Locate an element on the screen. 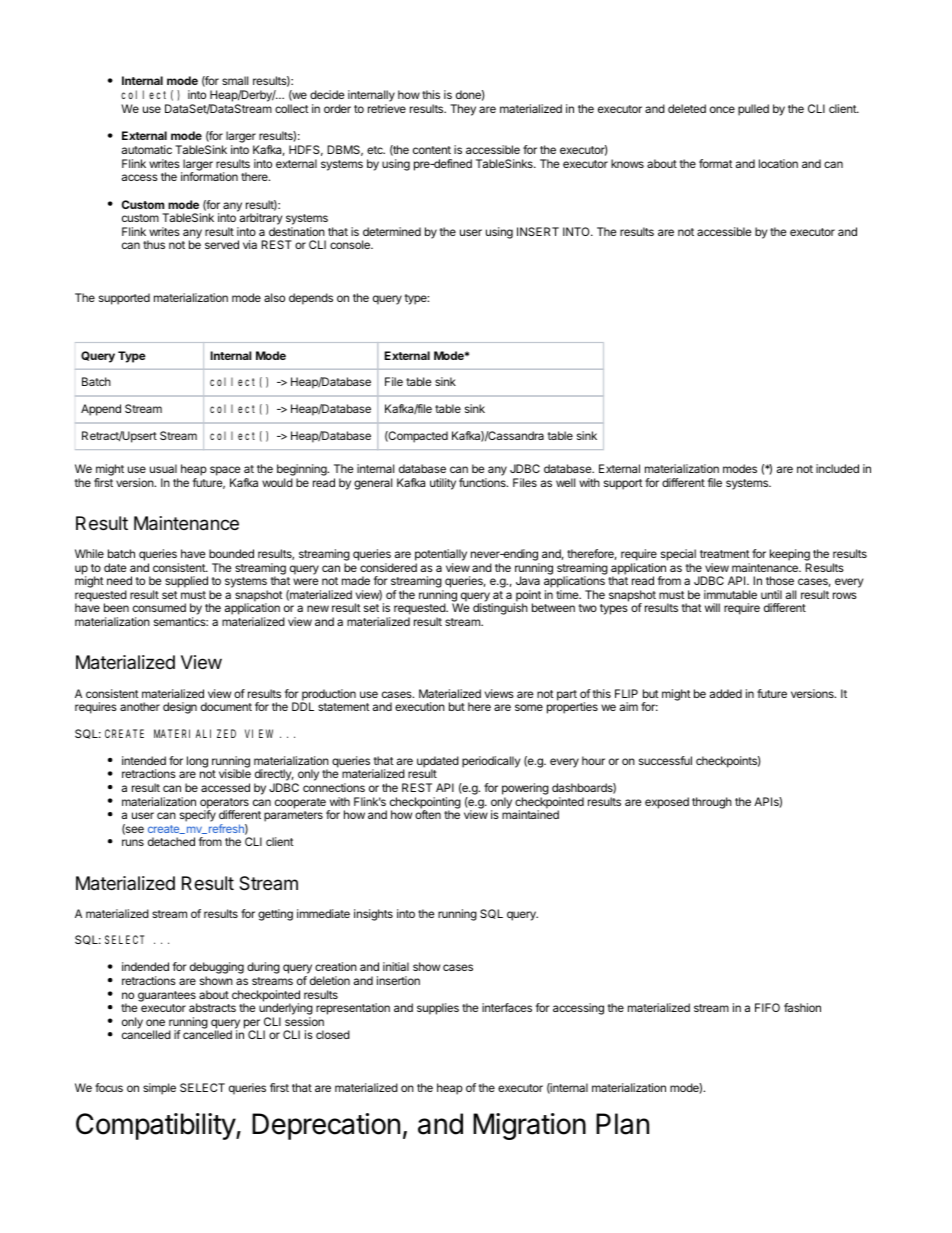  FIFO is located at coordinates (767, 1007).
